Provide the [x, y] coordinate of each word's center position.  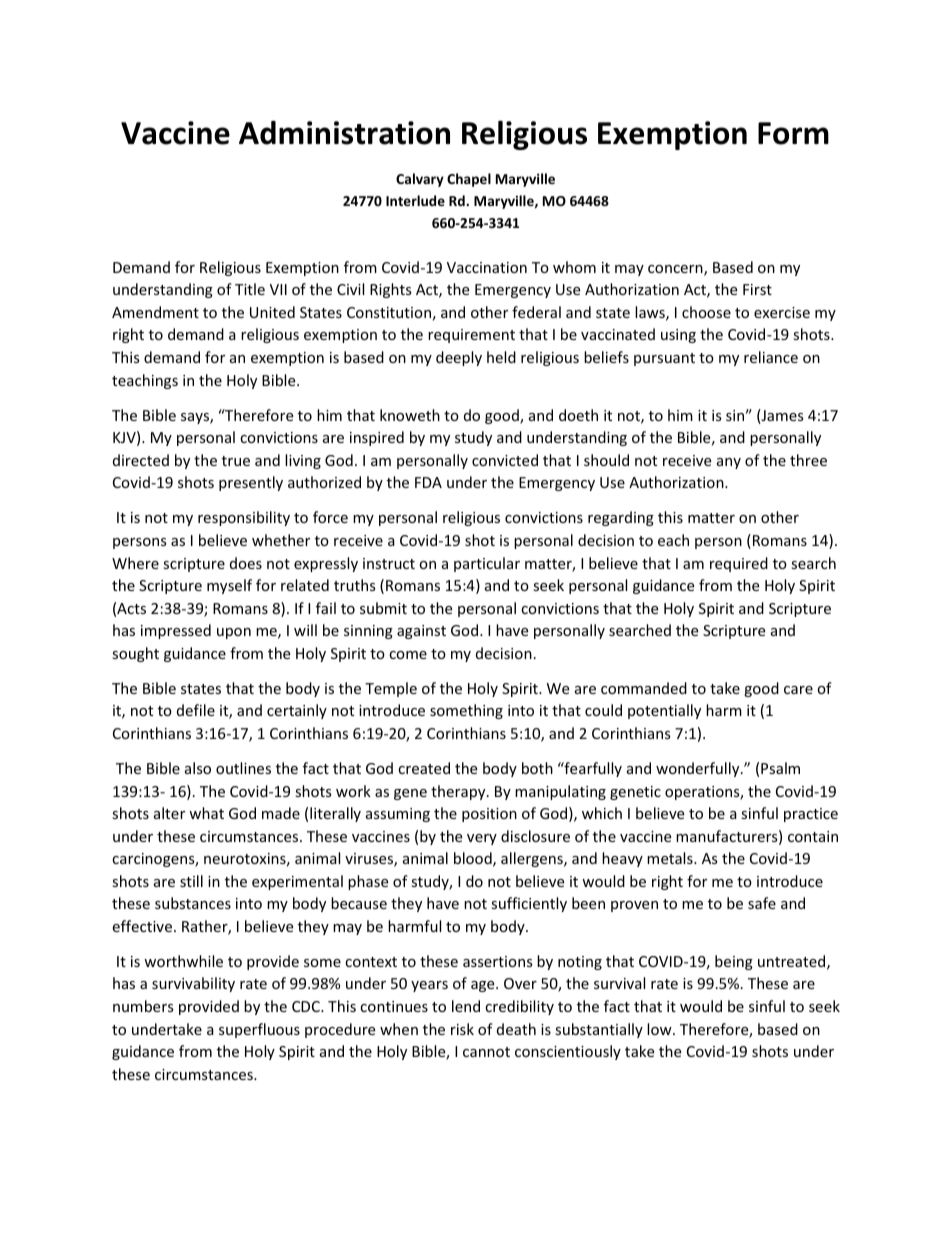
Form [793, 133]
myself [229, 586]
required [739, 564]
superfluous [259, 1030]
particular [487, 564]
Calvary [420, 180]
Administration [344, 133]
